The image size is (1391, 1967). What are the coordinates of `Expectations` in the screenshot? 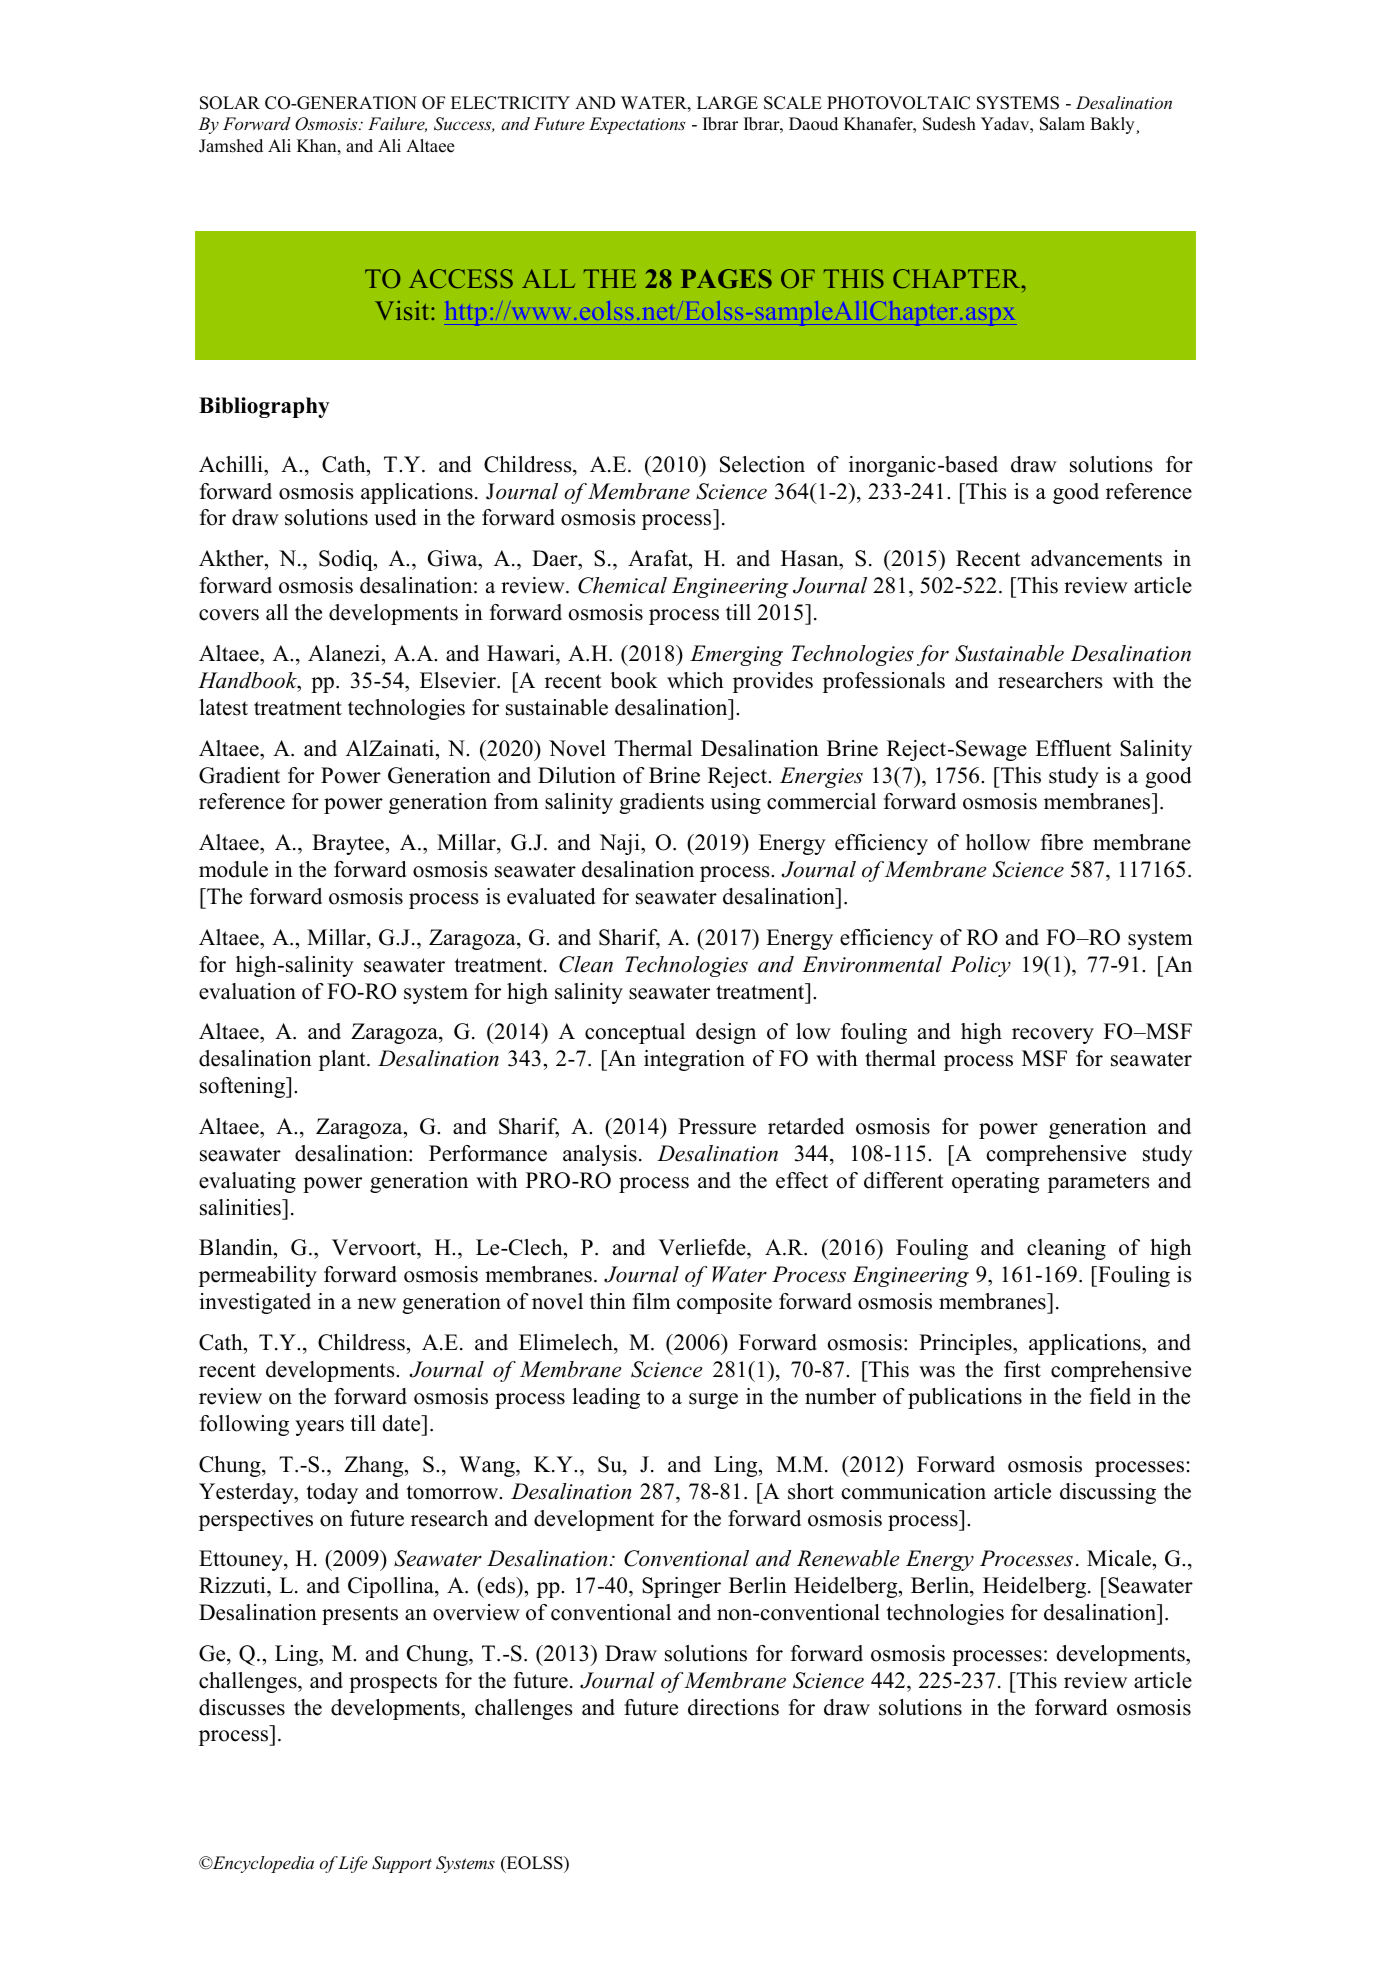 It's located at (637, 125).
